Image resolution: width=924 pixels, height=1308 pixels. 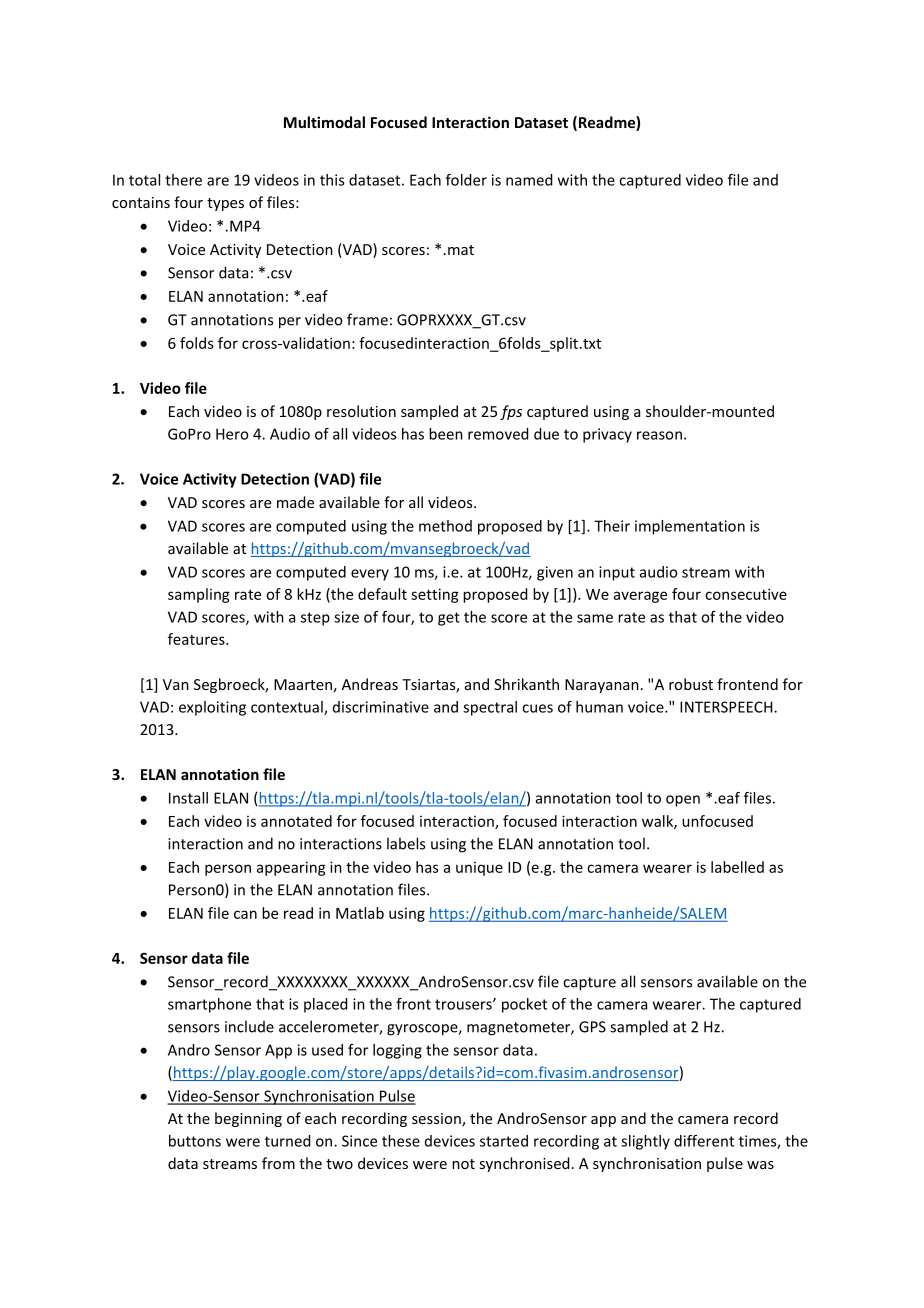 What do you see at coordinates (183, 180) in the document?
I see `there` at bounding box center [183, 180].
